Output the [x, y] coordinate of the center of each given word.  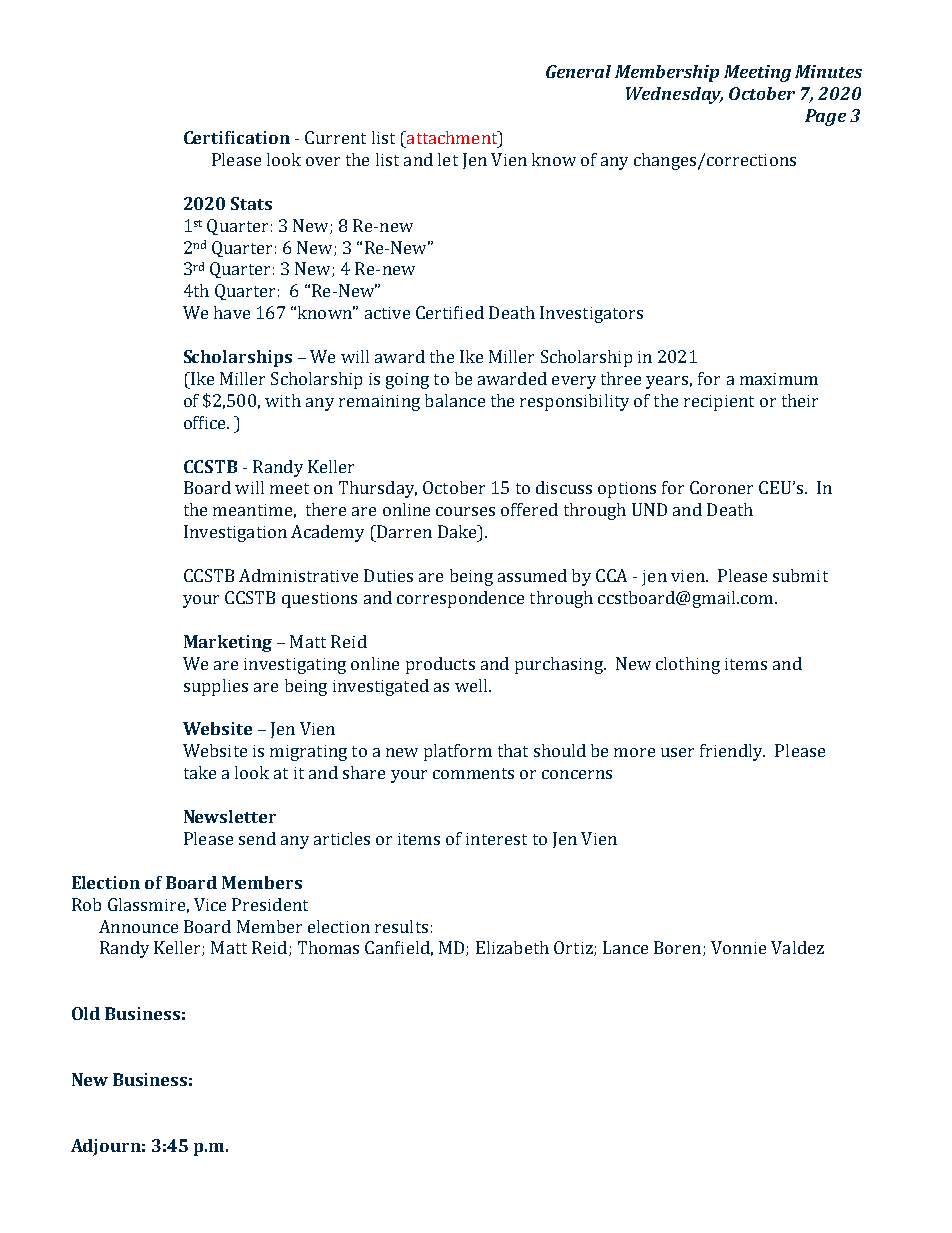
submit [800, 575]
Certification [237, 137]
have [232, 312]
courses [465, 511]
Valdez [797, 947]
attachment [452, 139]
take [200, 772]
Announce [138, 926]
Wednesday [674, 95]
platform [458, 752]
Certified [450, 312]
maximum [779, 379]
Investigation [235, 533]
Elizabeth [512, 947]
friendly [732, 752]
